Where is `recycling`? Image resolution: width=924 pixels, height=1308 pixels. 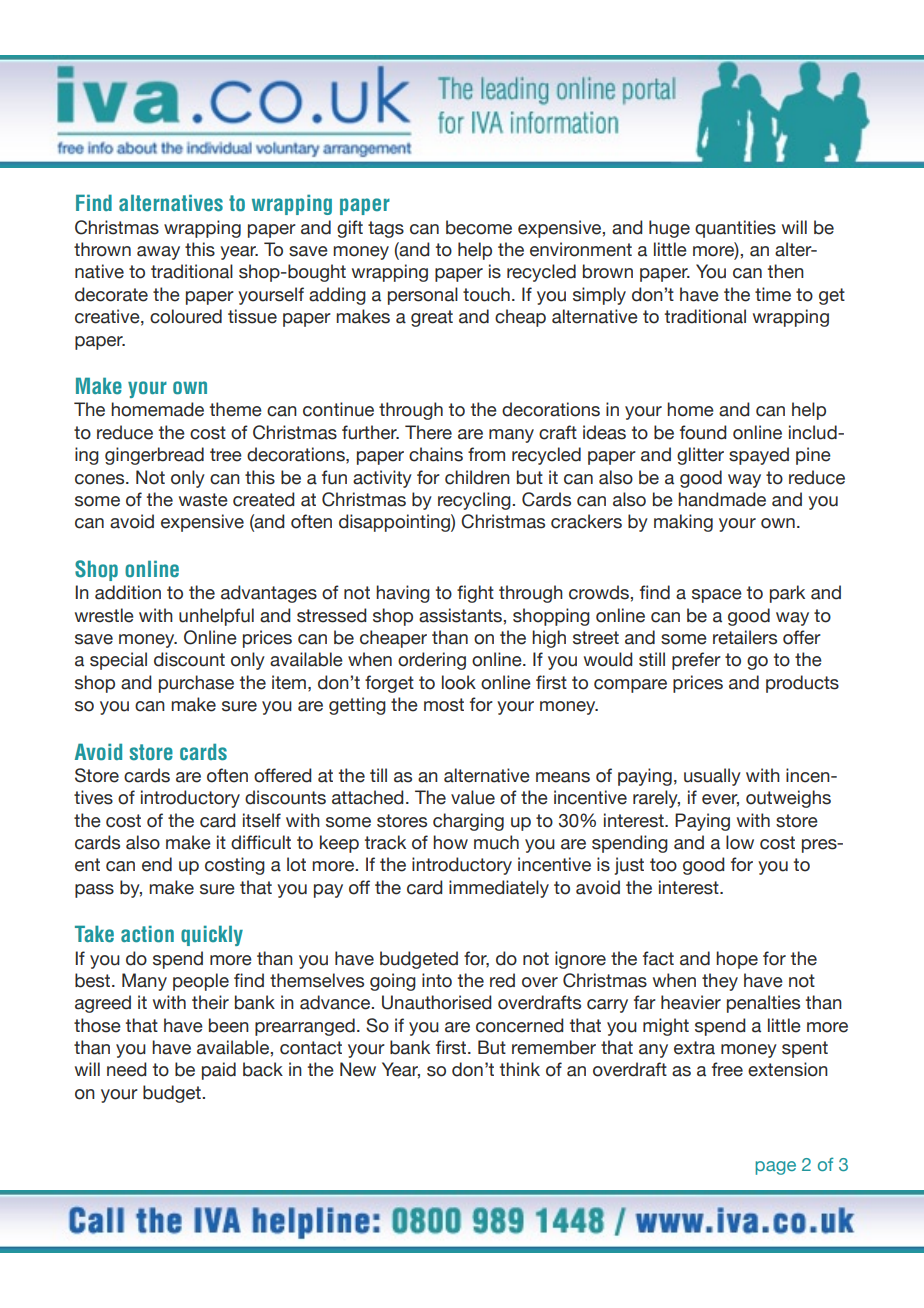 recycling is located at coordinates (474, 501).
